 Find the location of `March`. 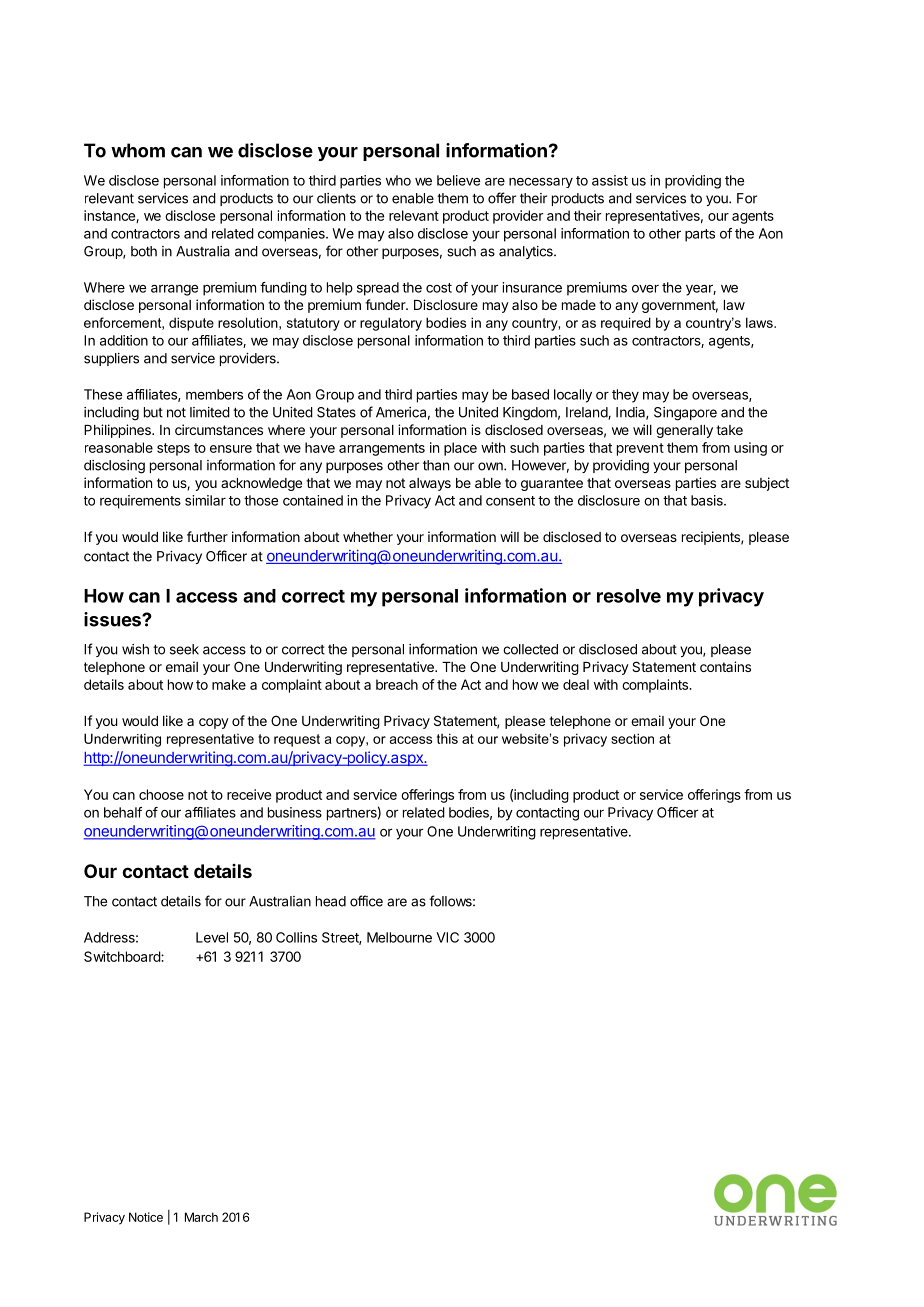

March is located at coordinates (201, 1217).
